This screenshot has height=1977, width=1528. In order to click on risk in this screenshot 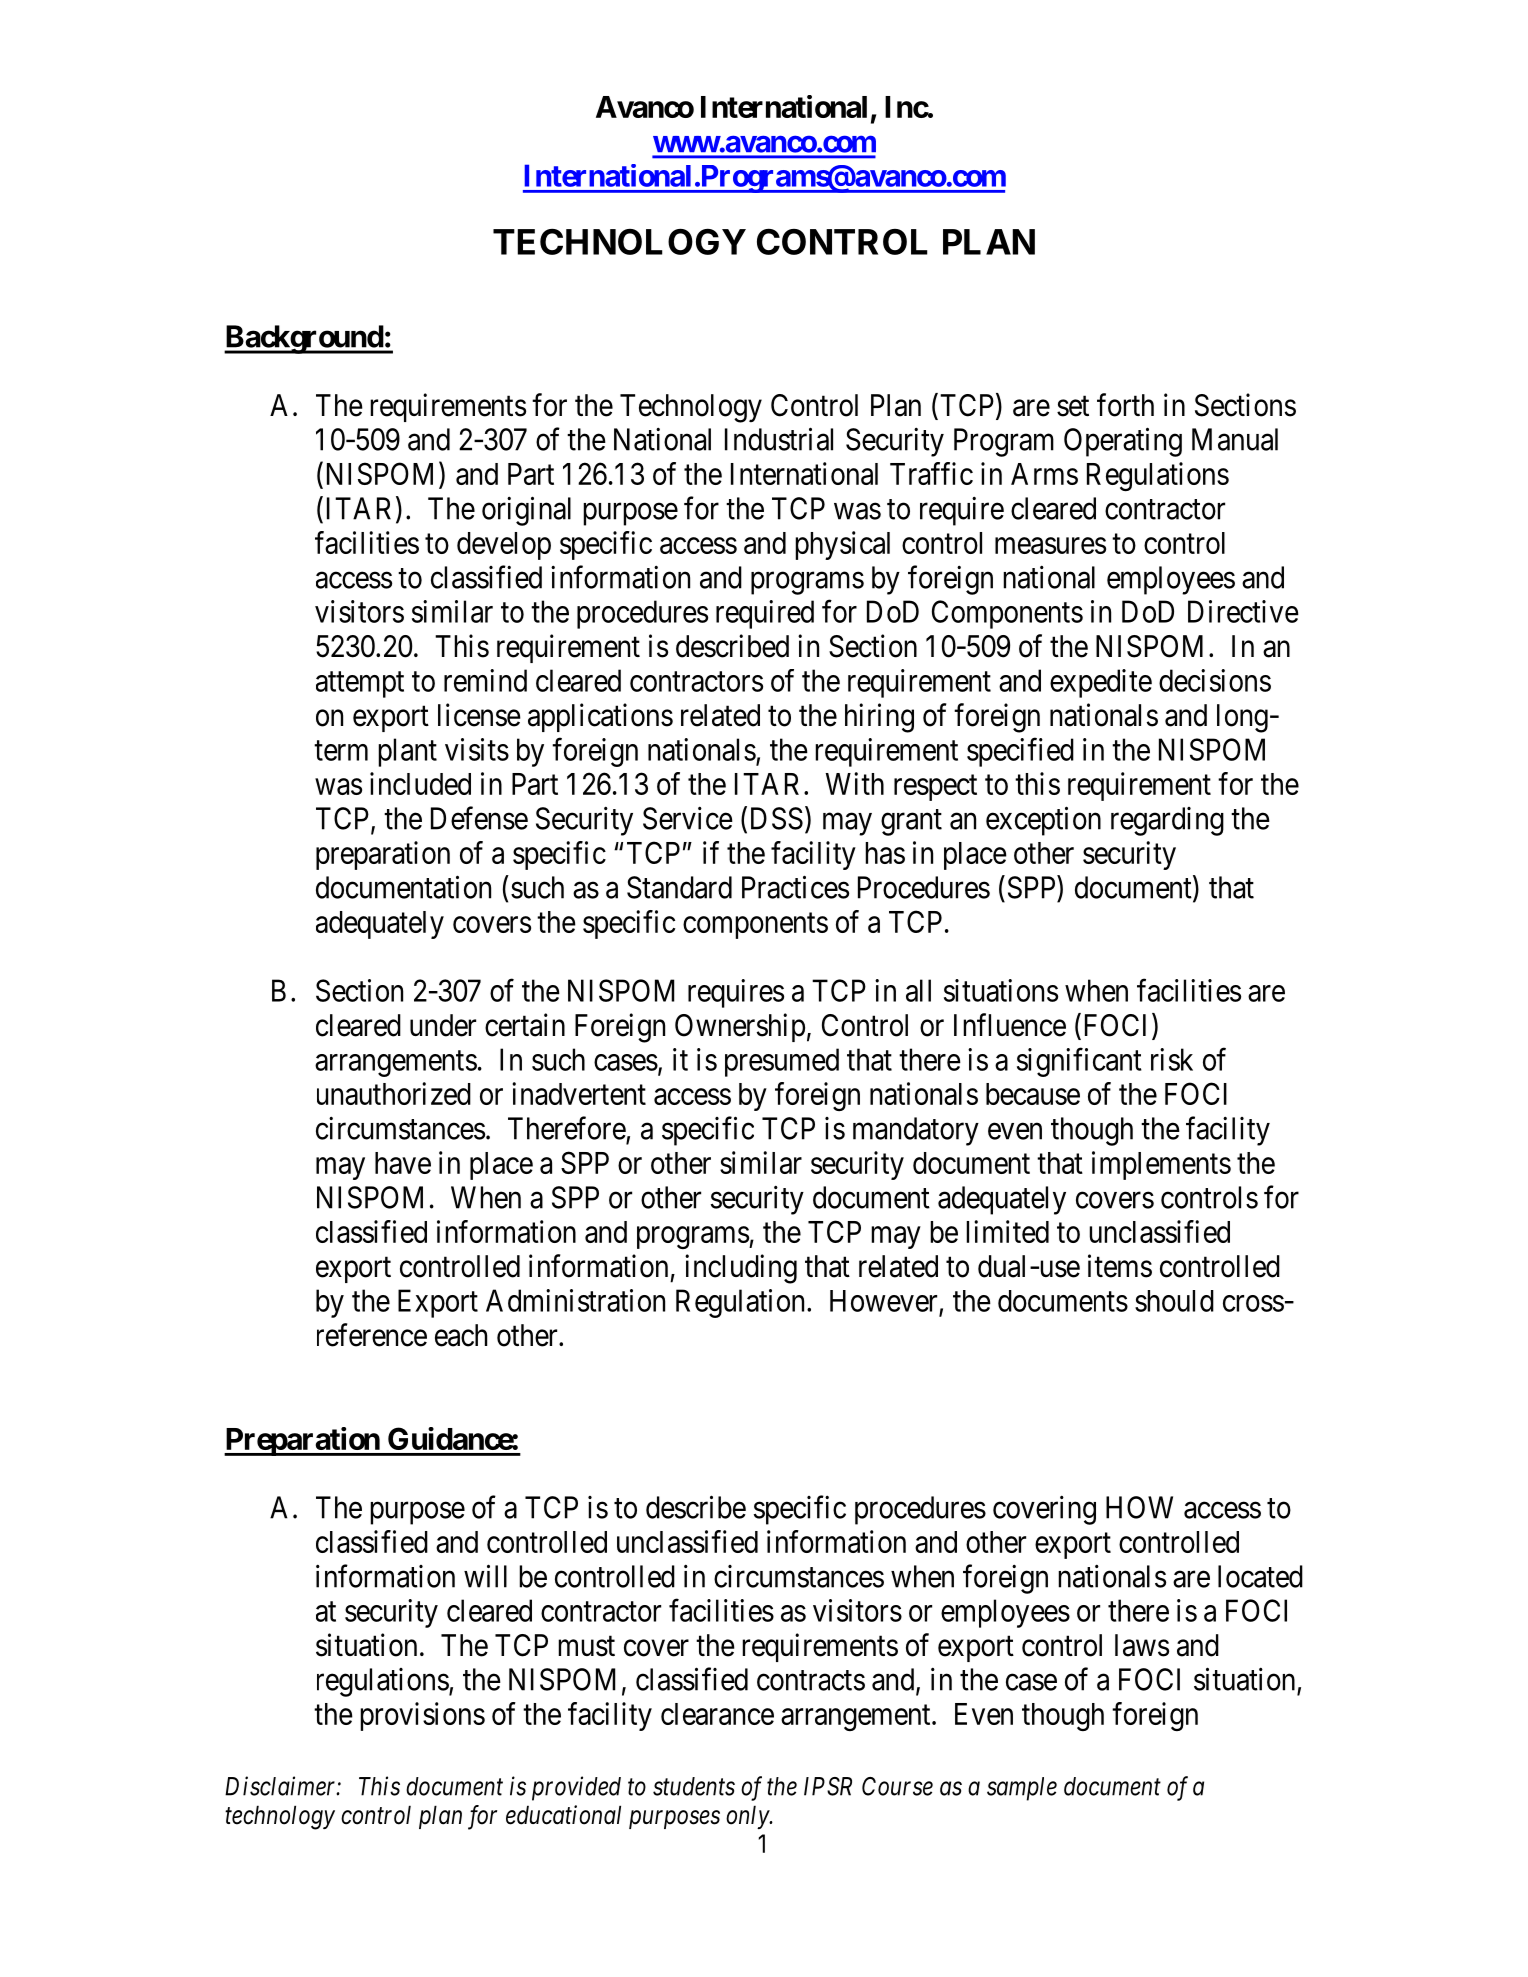, I will do `click(1172, 1059)`.
